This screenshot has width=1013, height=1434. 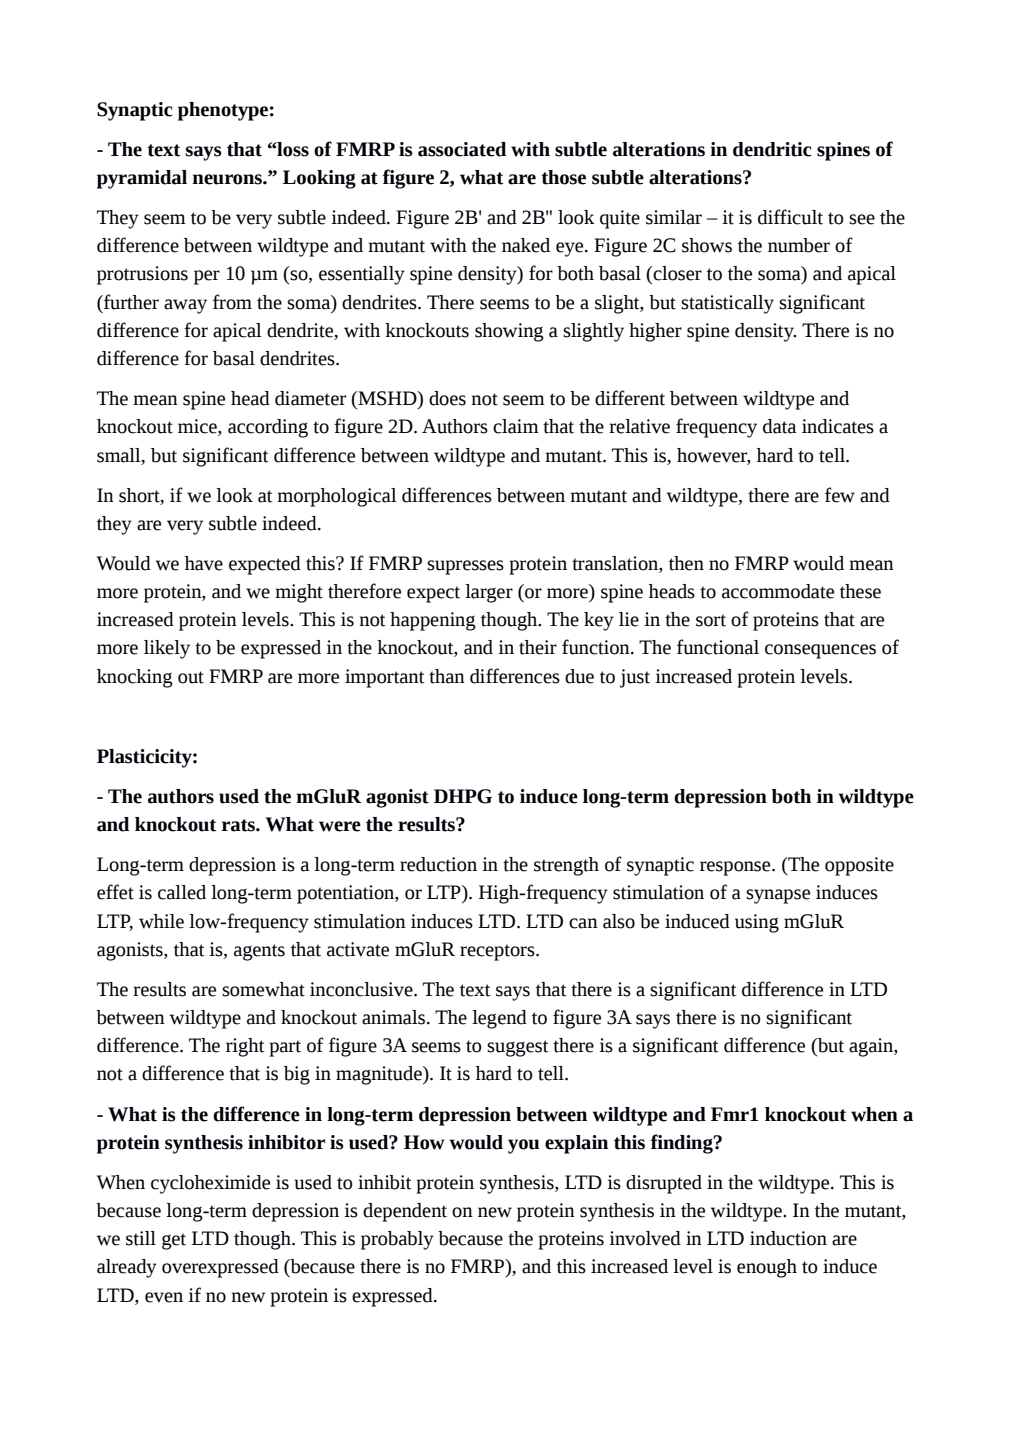 I want to click on consequences, so click(x=820, y=651).
